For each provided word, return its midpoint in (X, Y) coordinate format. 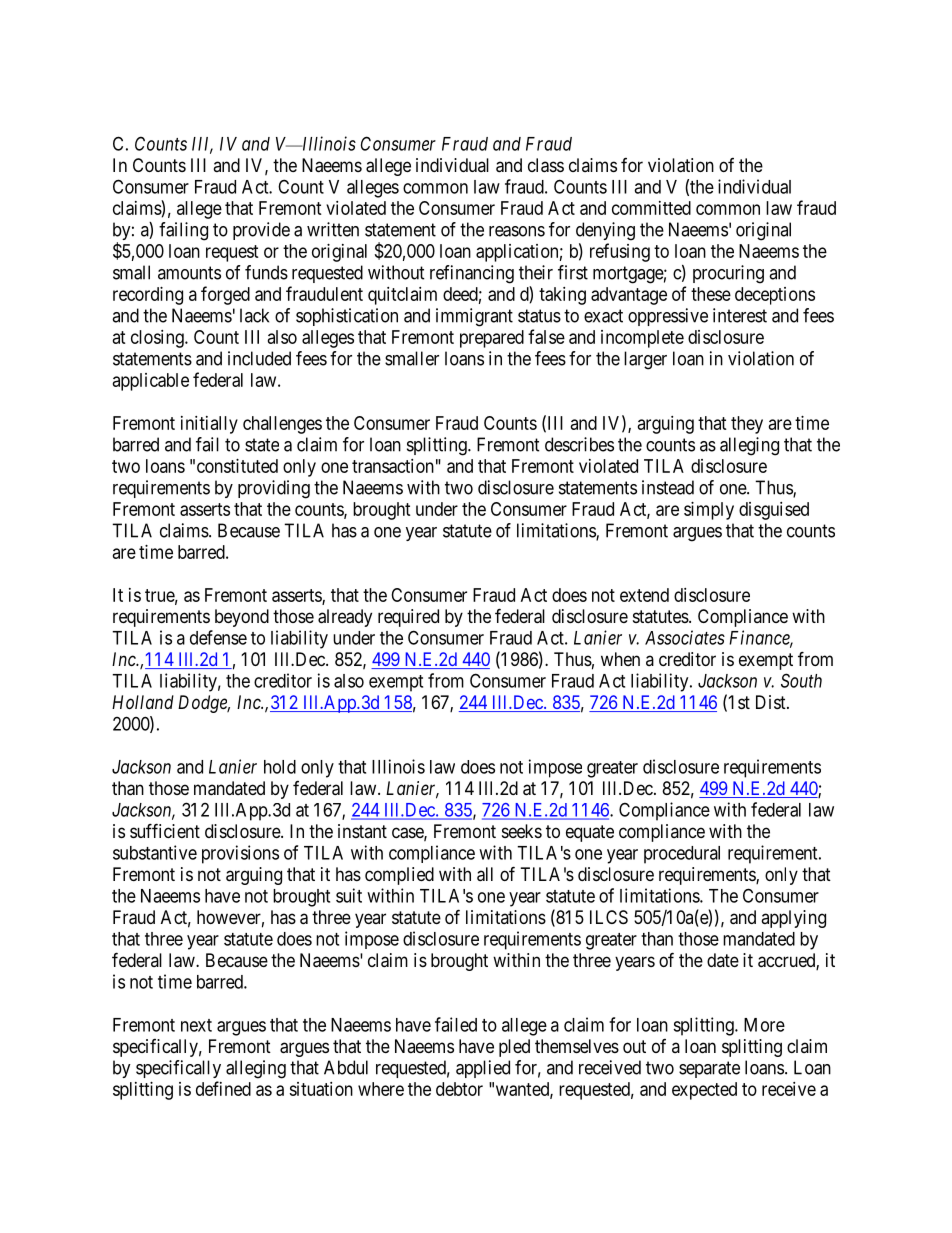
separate (709, 1069)
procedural (682, 855)
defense (218, 637)
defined (223, 1088)
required (408, 618)
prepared (492, 339)
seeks (522, 831)
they (747, 425)
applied (483, 1069)
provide (261, 231)
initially (209, 425)
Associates (685, 637)
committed (651, 208)
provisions (240, 854)
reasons (517, 231)
